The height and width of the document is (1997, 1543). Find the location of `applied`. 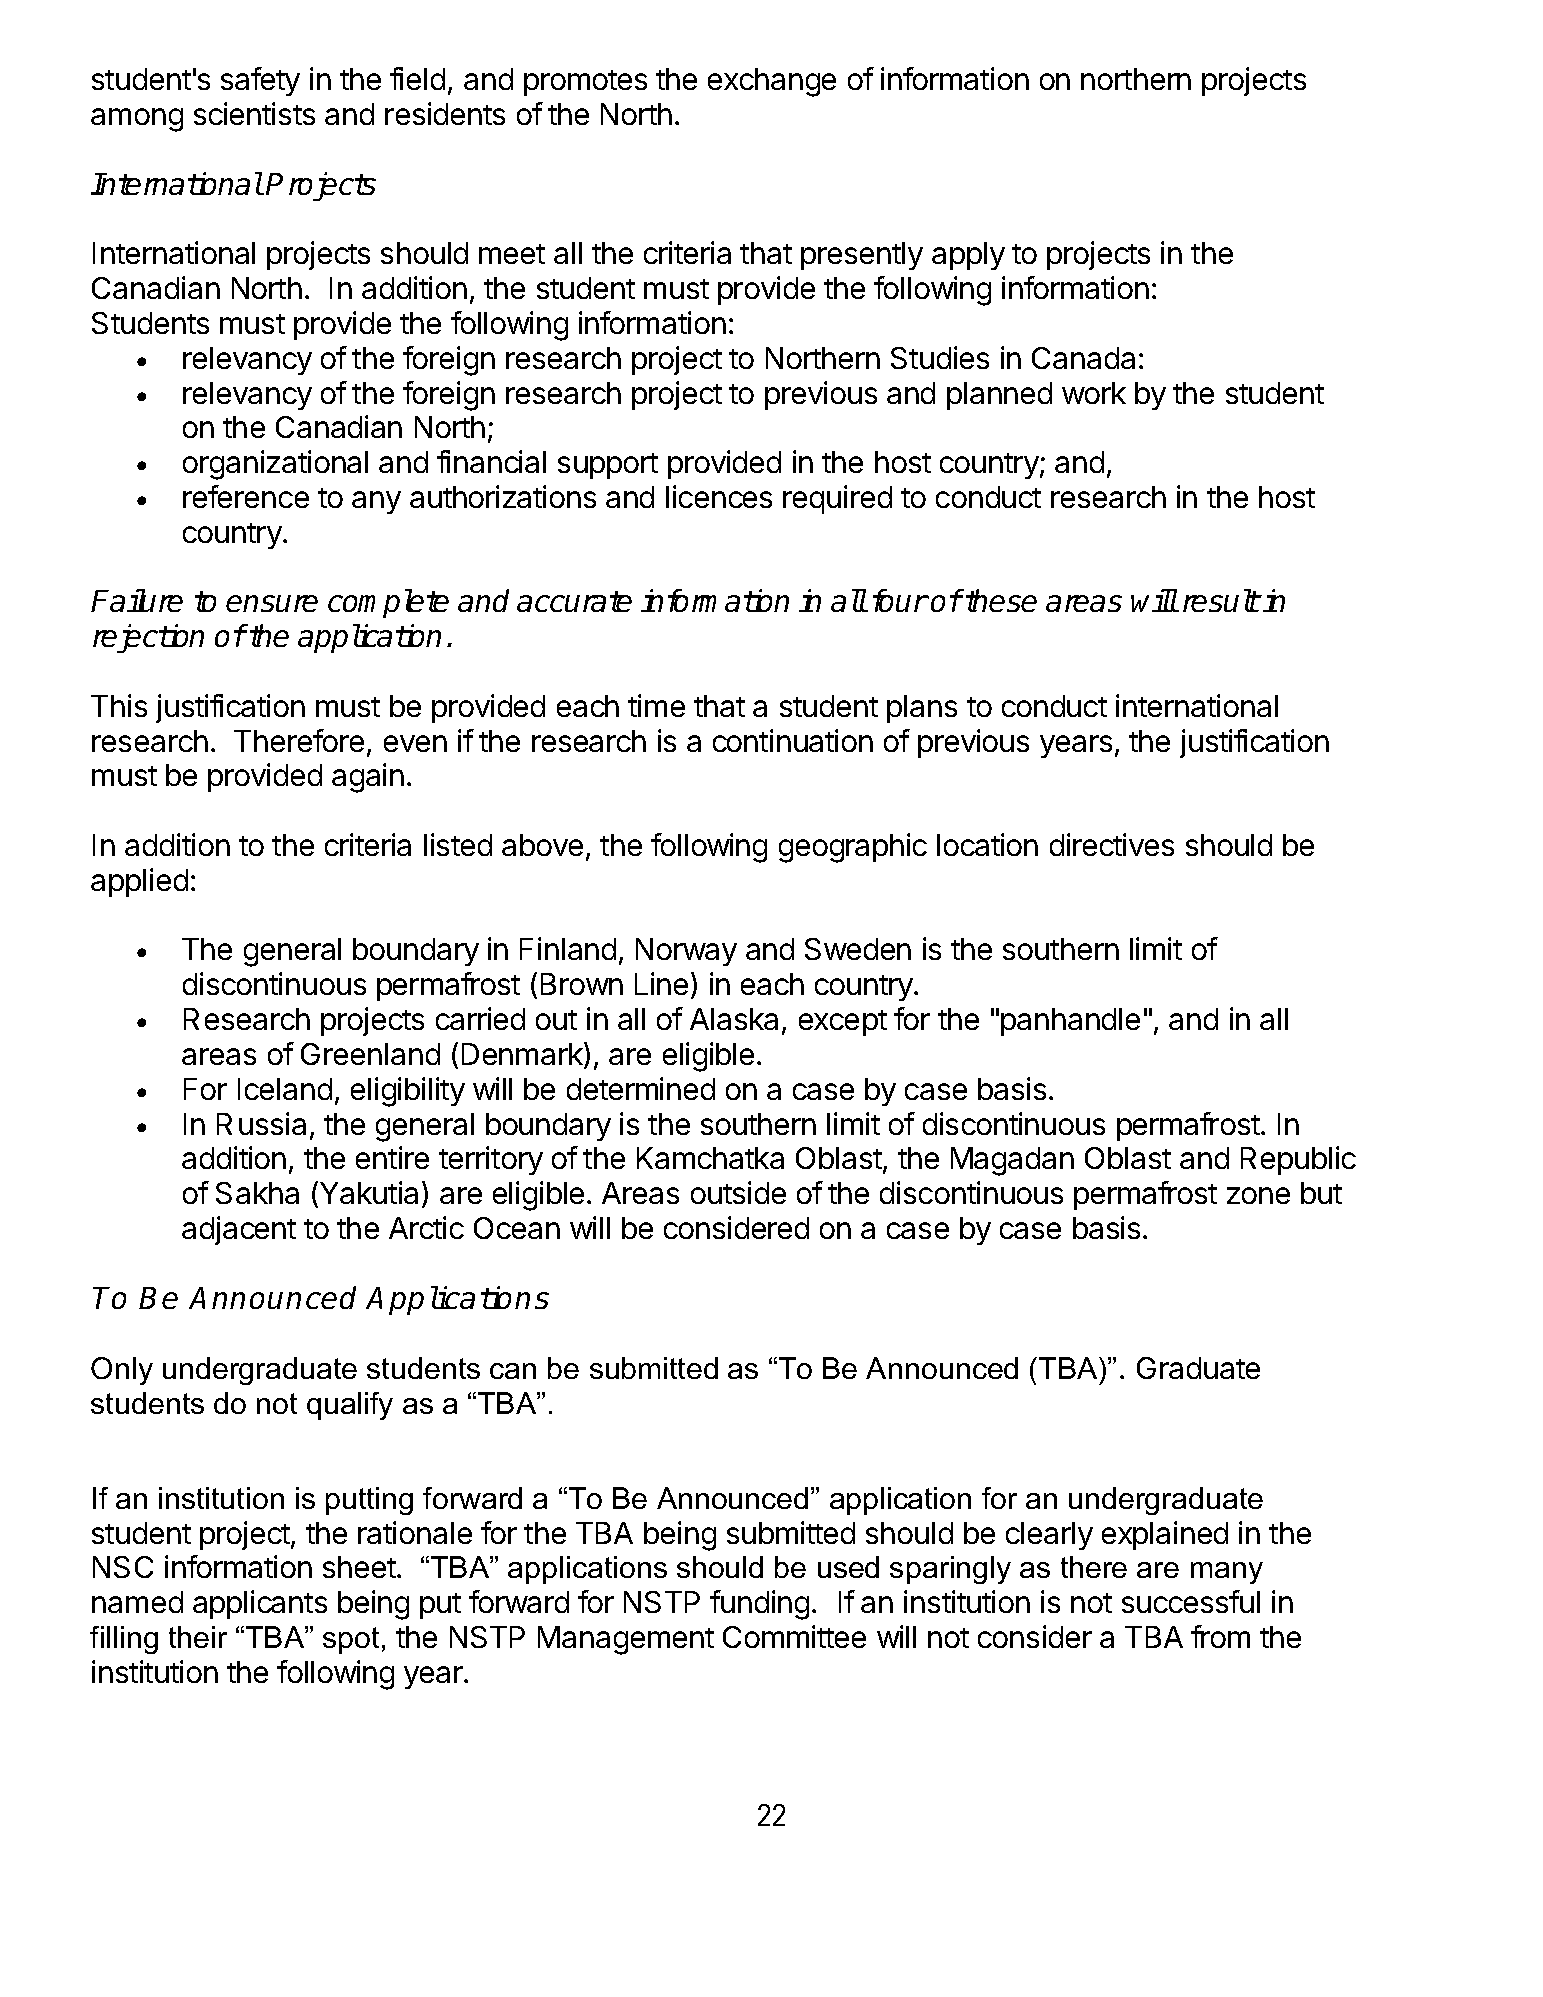

applied is located at coordinates (139, 882).
